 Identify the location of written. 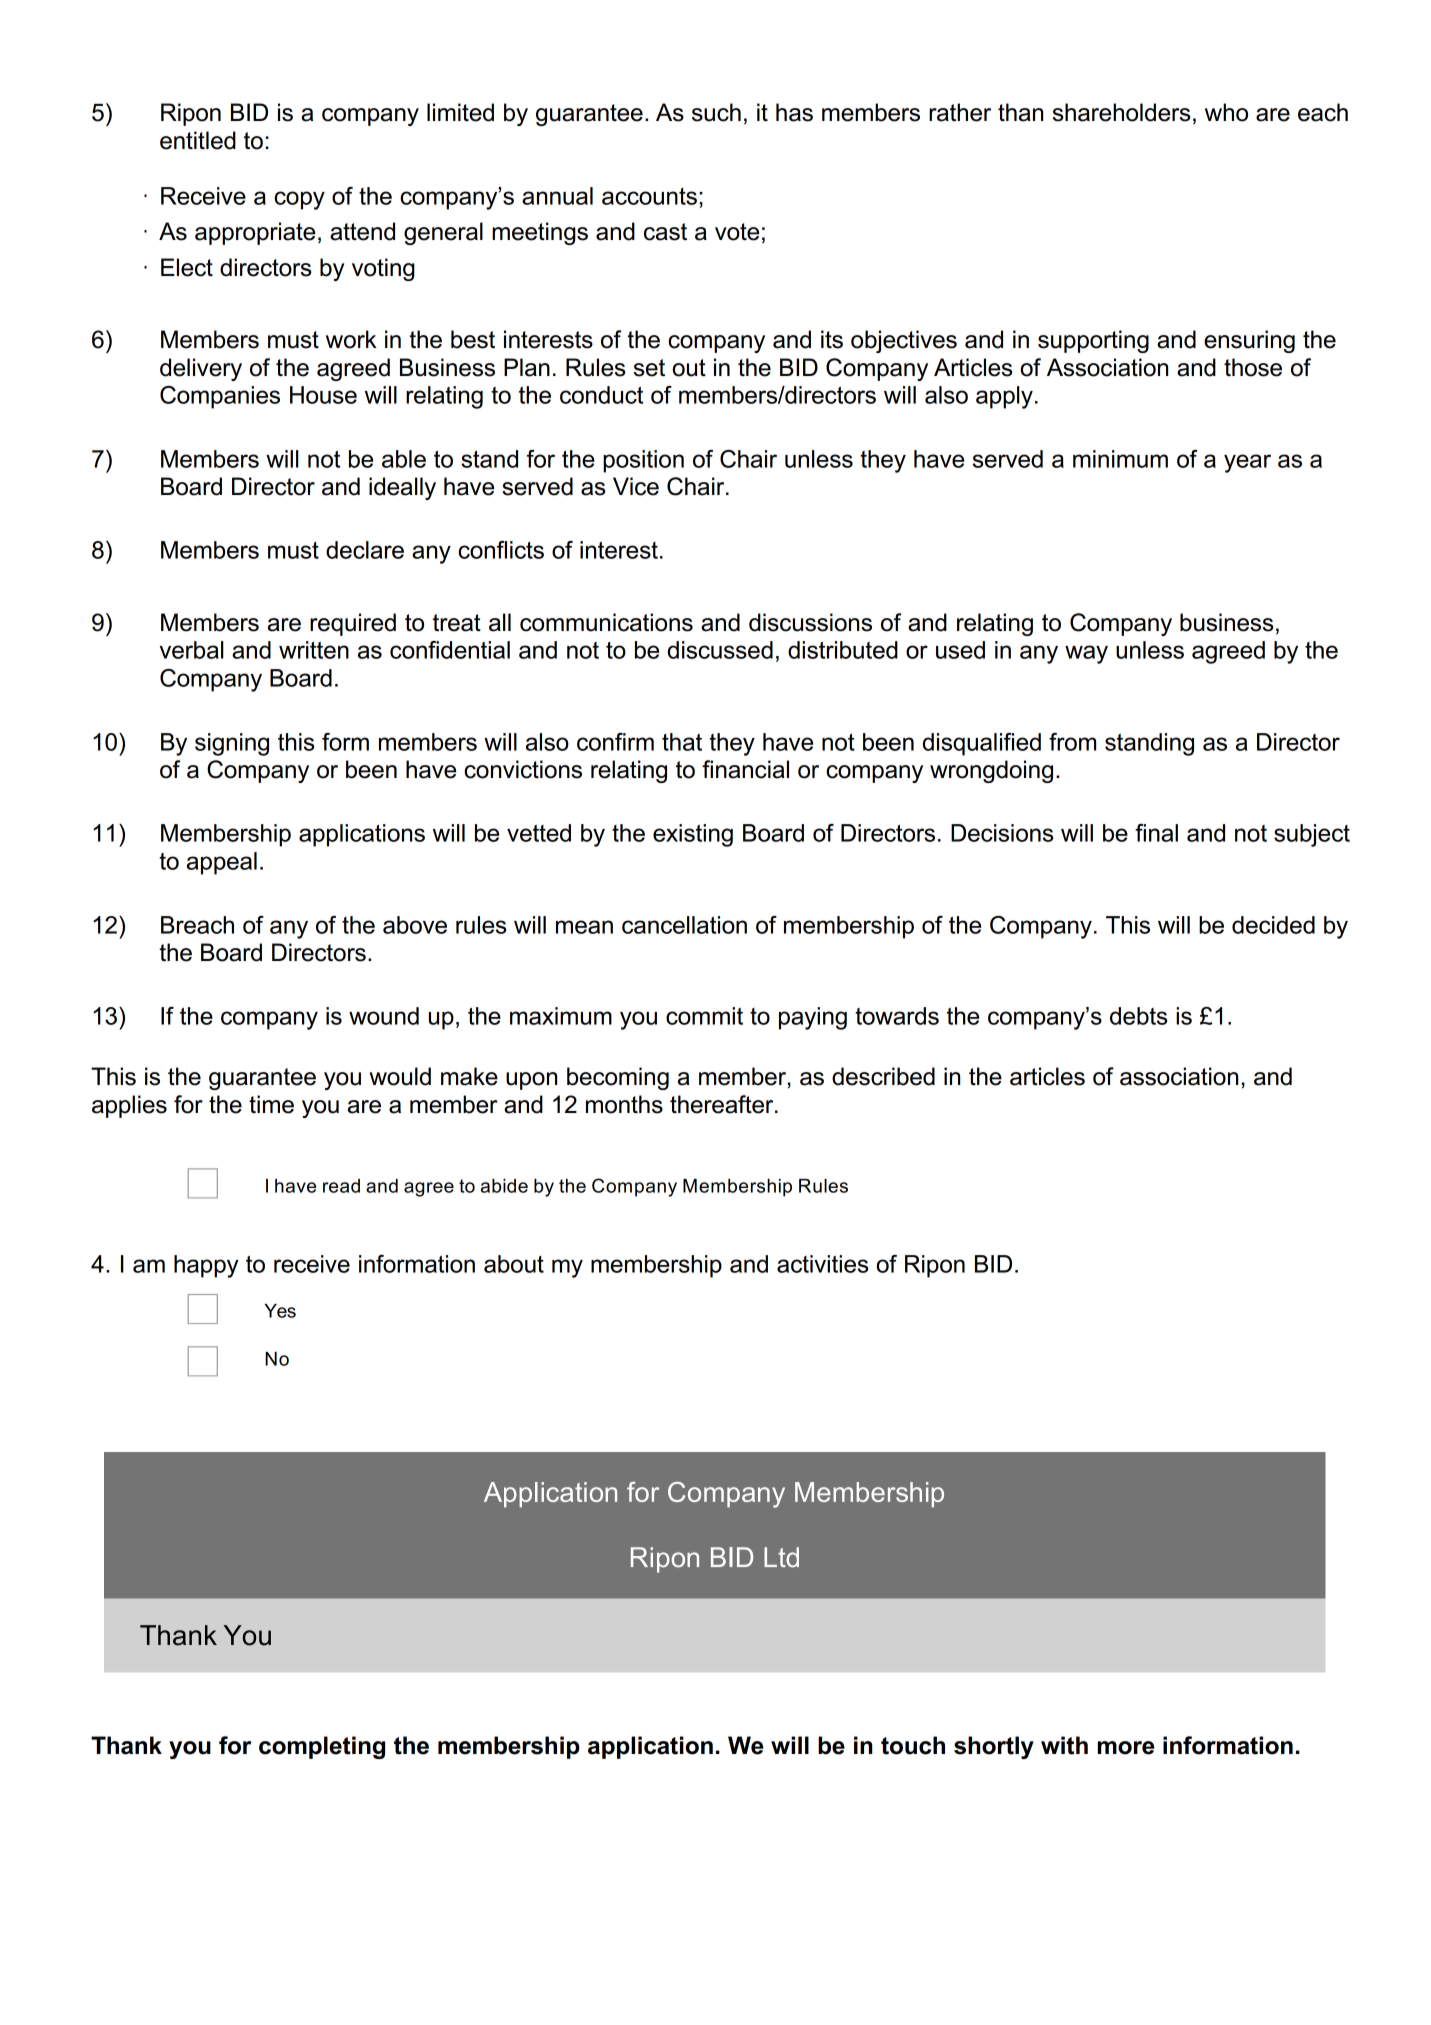
(314, 650).
